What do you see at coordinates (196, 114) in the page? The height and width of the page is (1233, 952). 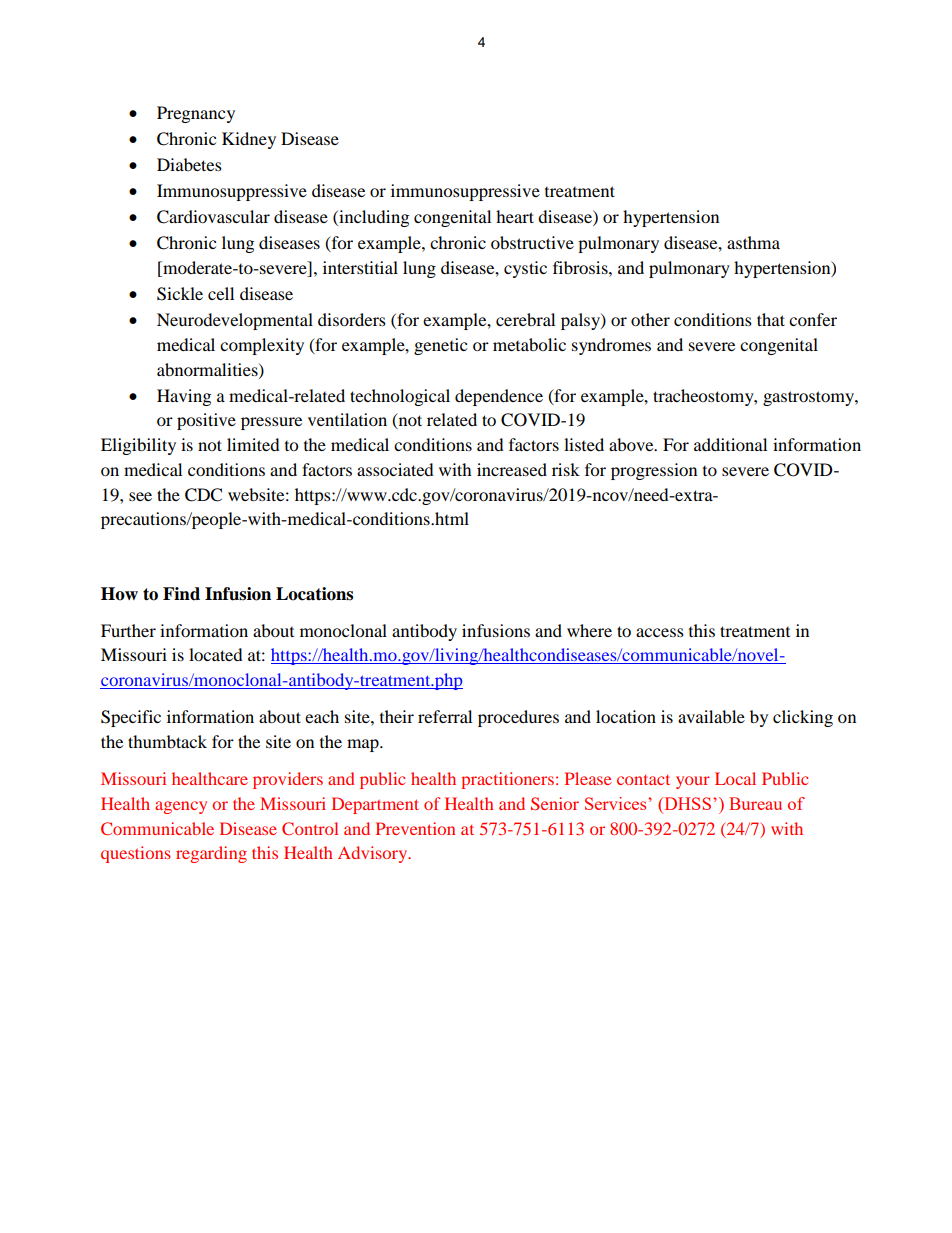 I see `Pregnancy` at bounding box center [196, 114].
